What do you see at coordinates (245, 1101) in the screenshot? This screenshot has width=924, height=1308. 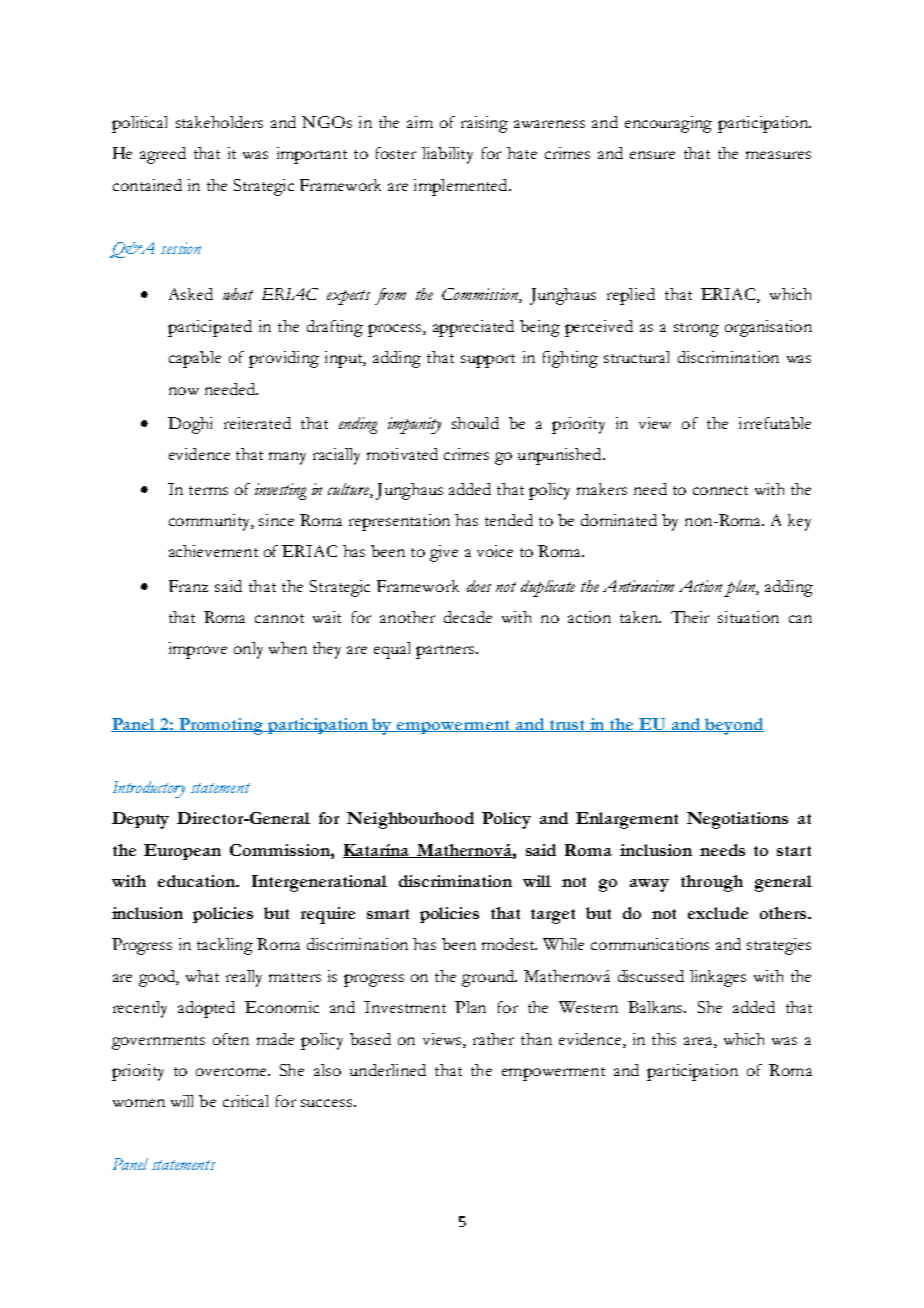 I see `critical` at bounding box center [245, 1101].
